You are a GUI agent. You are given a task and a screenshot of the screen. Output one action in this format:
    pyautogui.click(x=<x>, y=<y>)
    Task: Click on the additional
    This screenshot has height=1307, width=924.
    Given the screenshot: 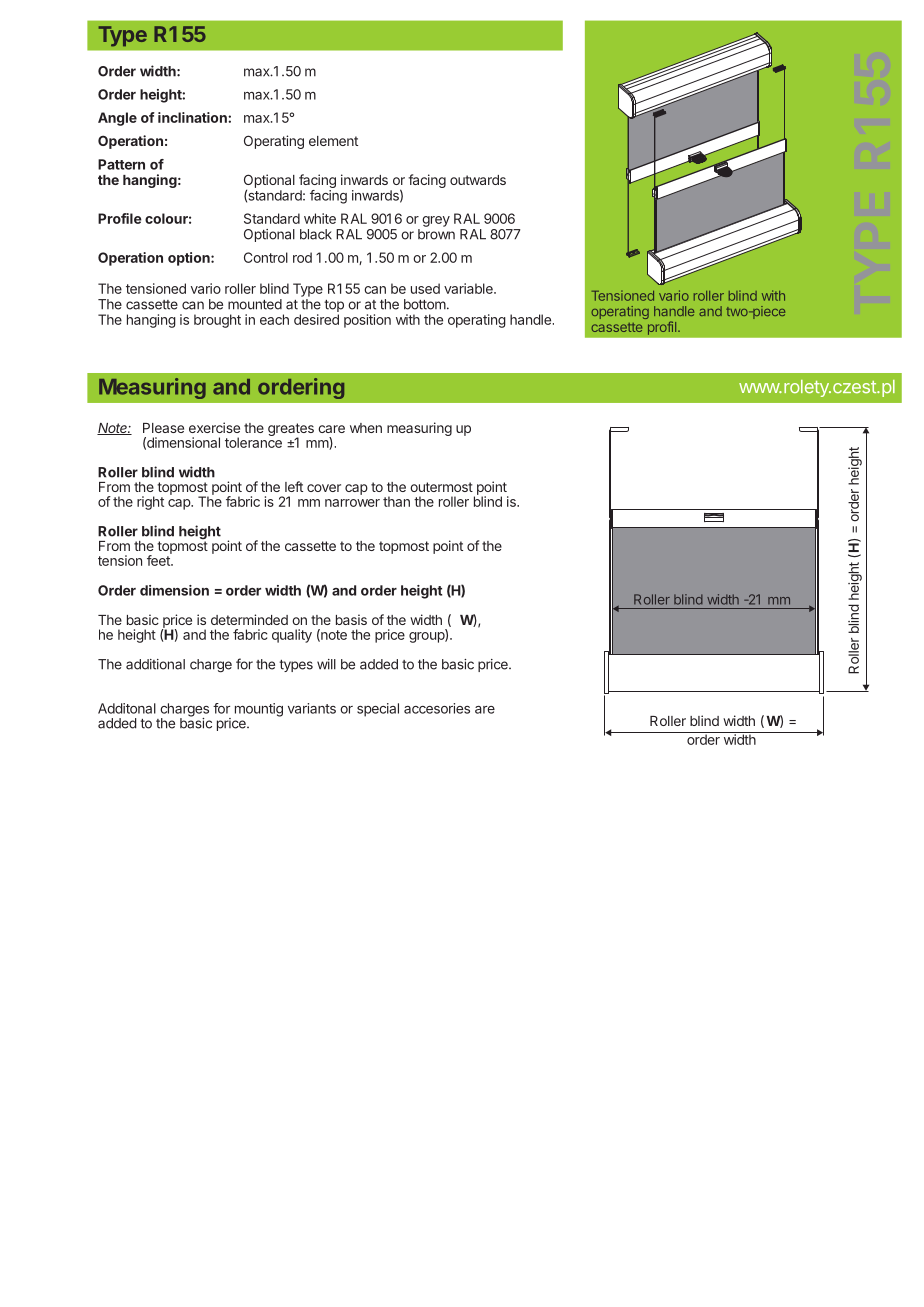 What is the action you would take?
    pyautogui.click(x=155, y=664)
